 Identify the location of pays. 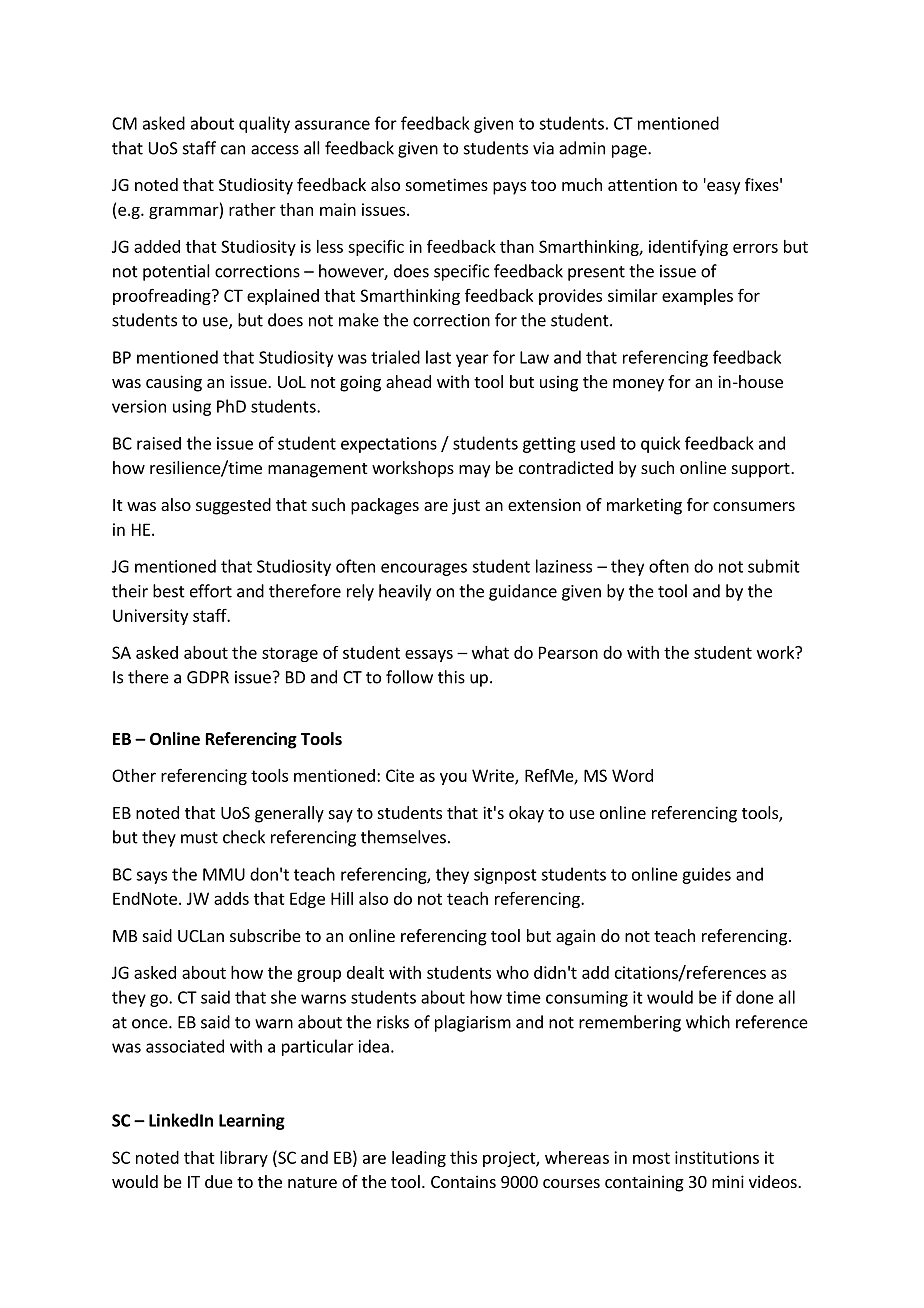
(509, 188).
